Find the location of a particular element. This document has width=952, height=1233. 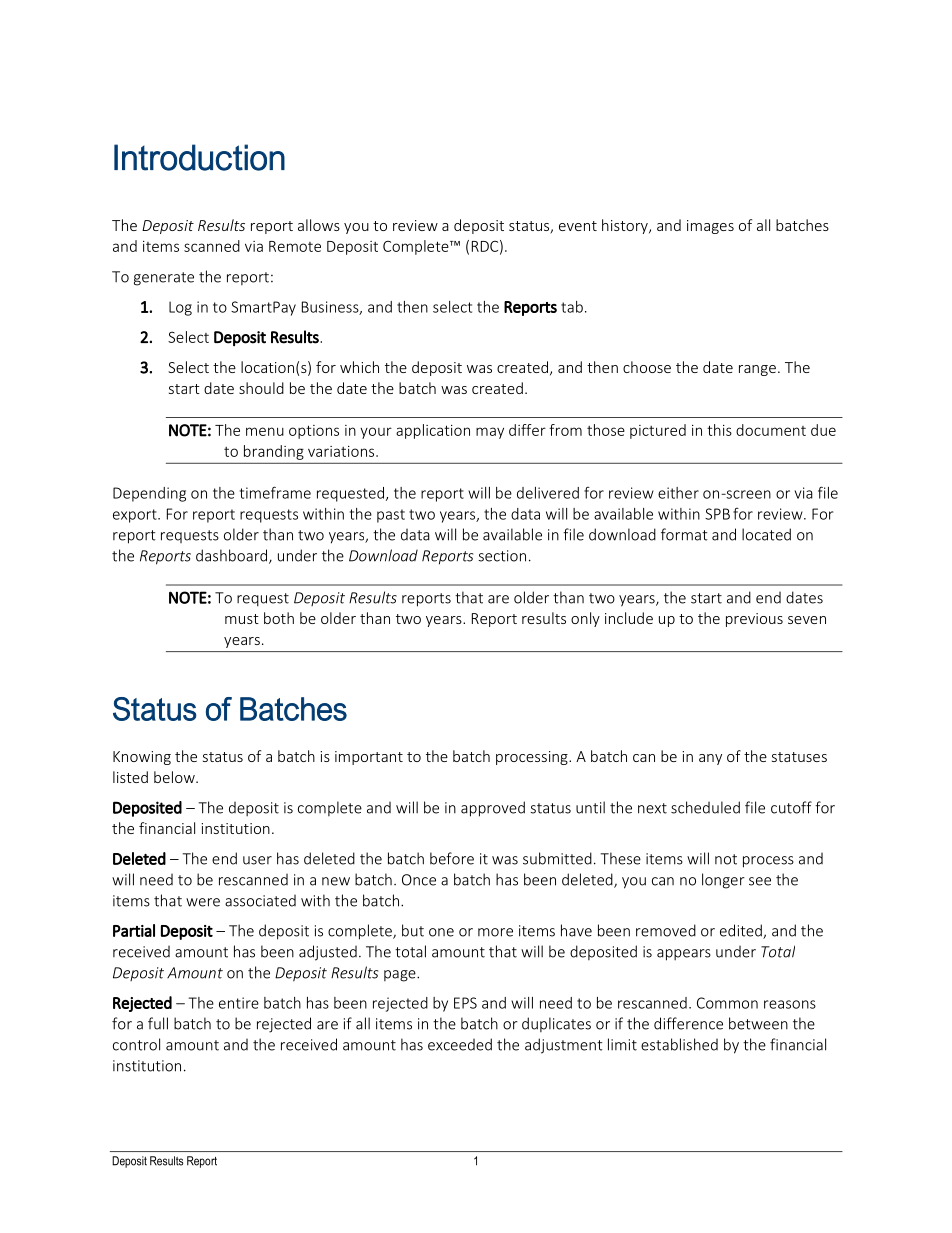

previous is located at coordinates (754, 620).
